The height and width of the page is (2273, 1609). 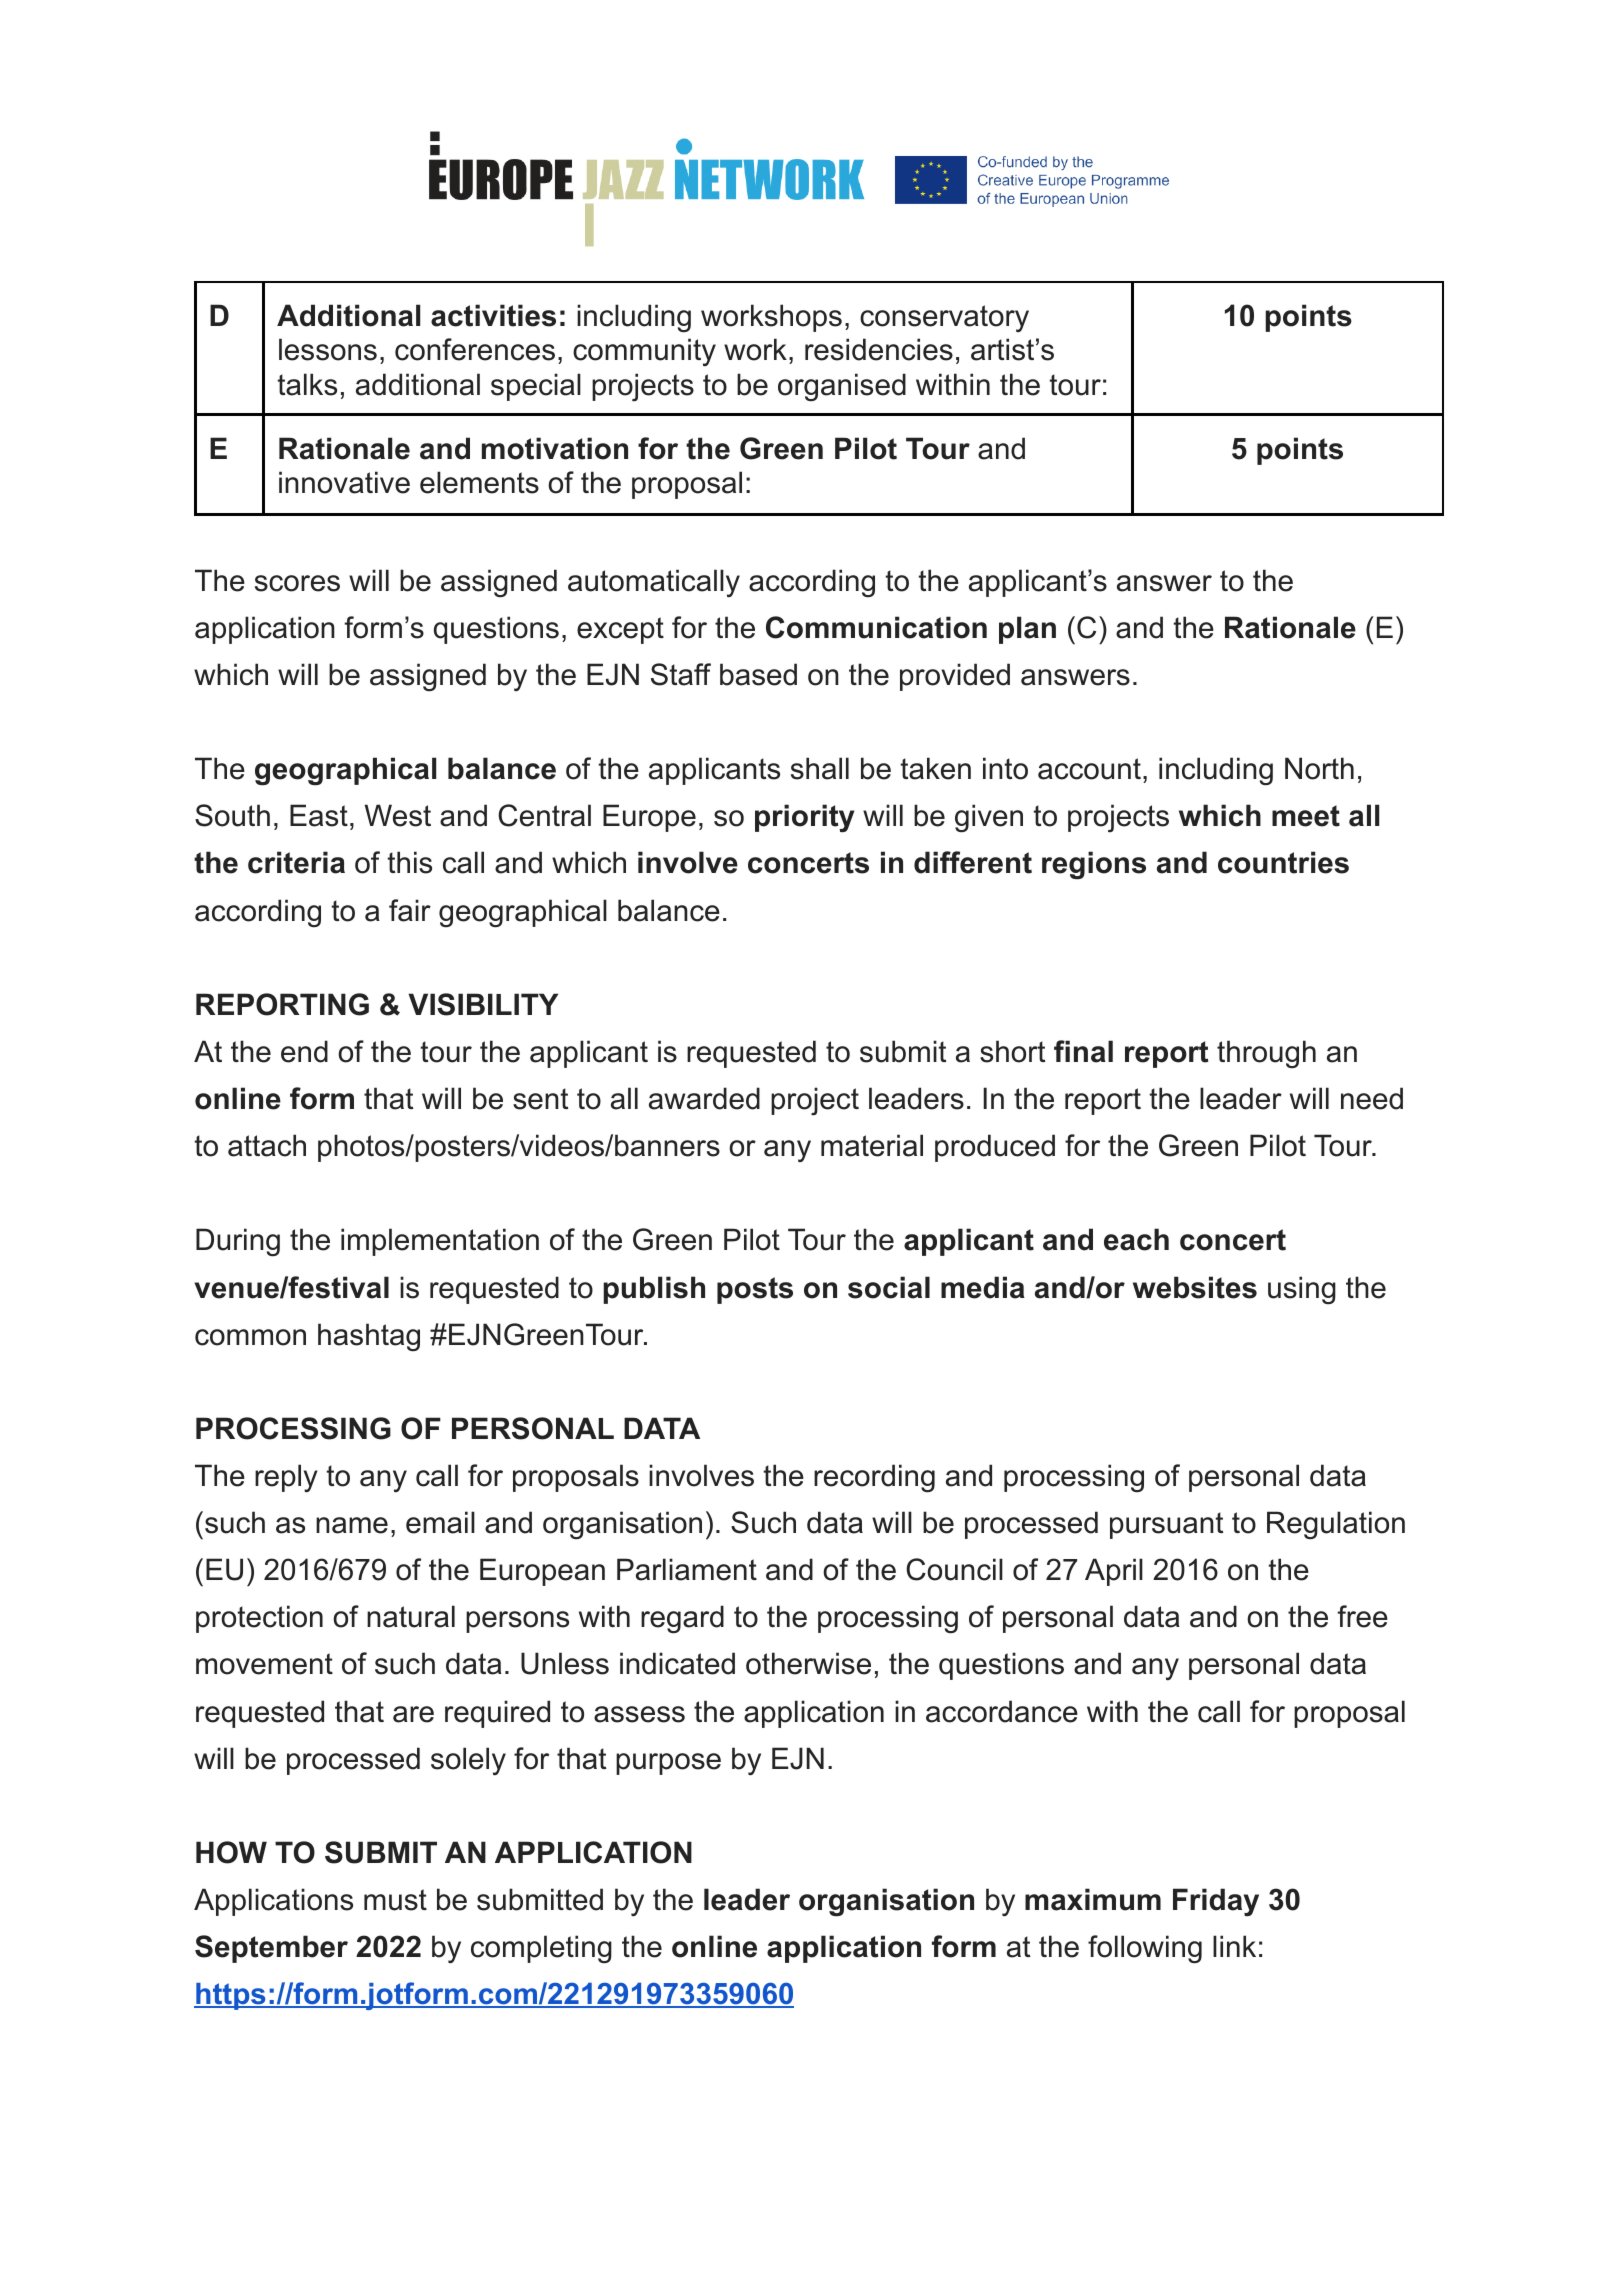 I want to click on lessons, so click(x=328, y=349).
